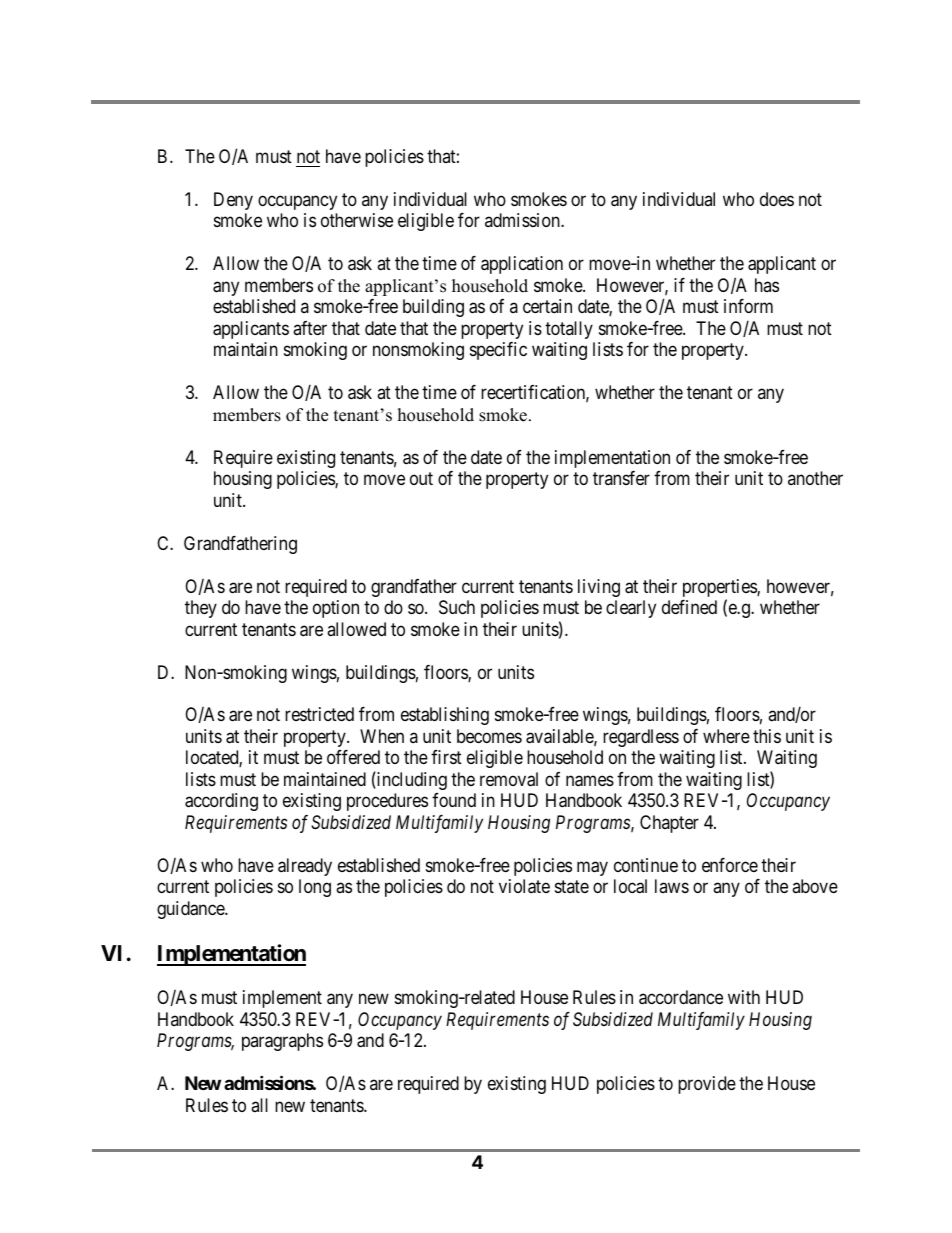  Describe the element at coordinates (815, 478) in the screenshot. I see `another` at that location.
